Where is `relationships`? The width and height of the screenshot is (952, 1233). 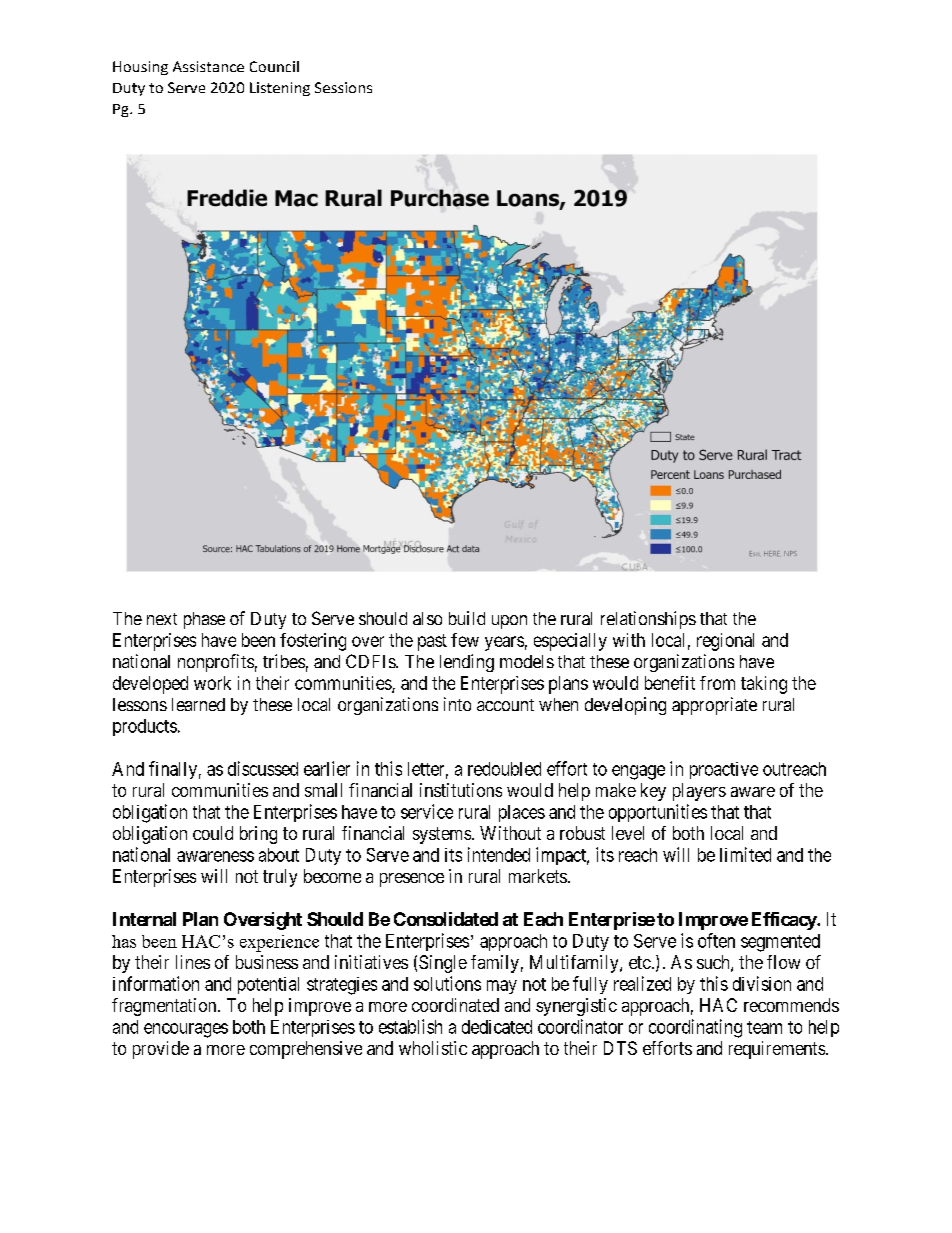 relationships is located at coordinates (648, 620).
